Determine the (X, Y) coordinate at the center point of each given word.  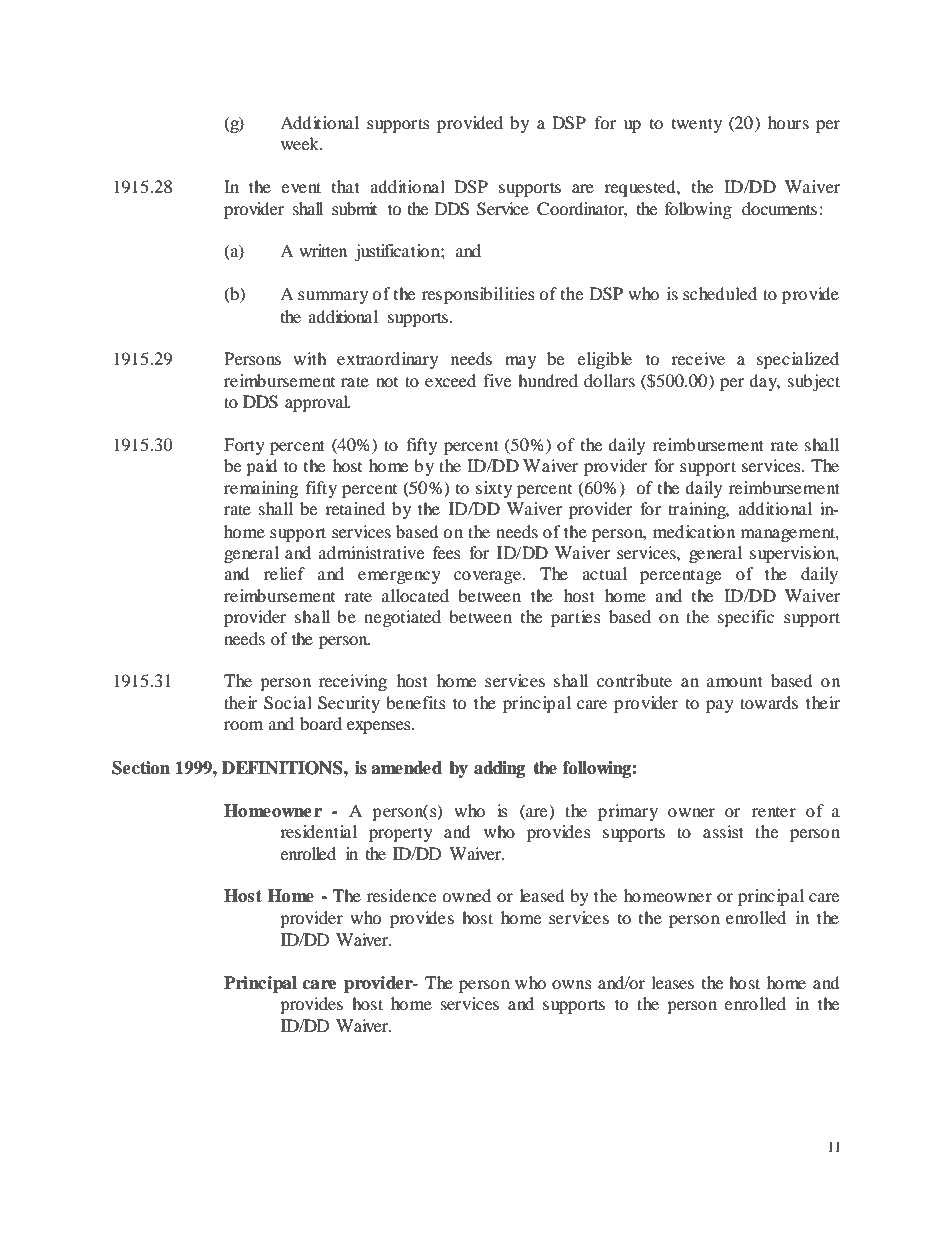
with (310, 358)
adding (499, 769)
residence (401, 895)
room (243, 725)
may (520, 362)
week (301, 143)
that (346, 186)
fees (447, 552)
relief (284, 573)
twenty (697, 125)
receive (698, 358)
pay (720, 706)
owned (466, 895)
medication (694, 531)
